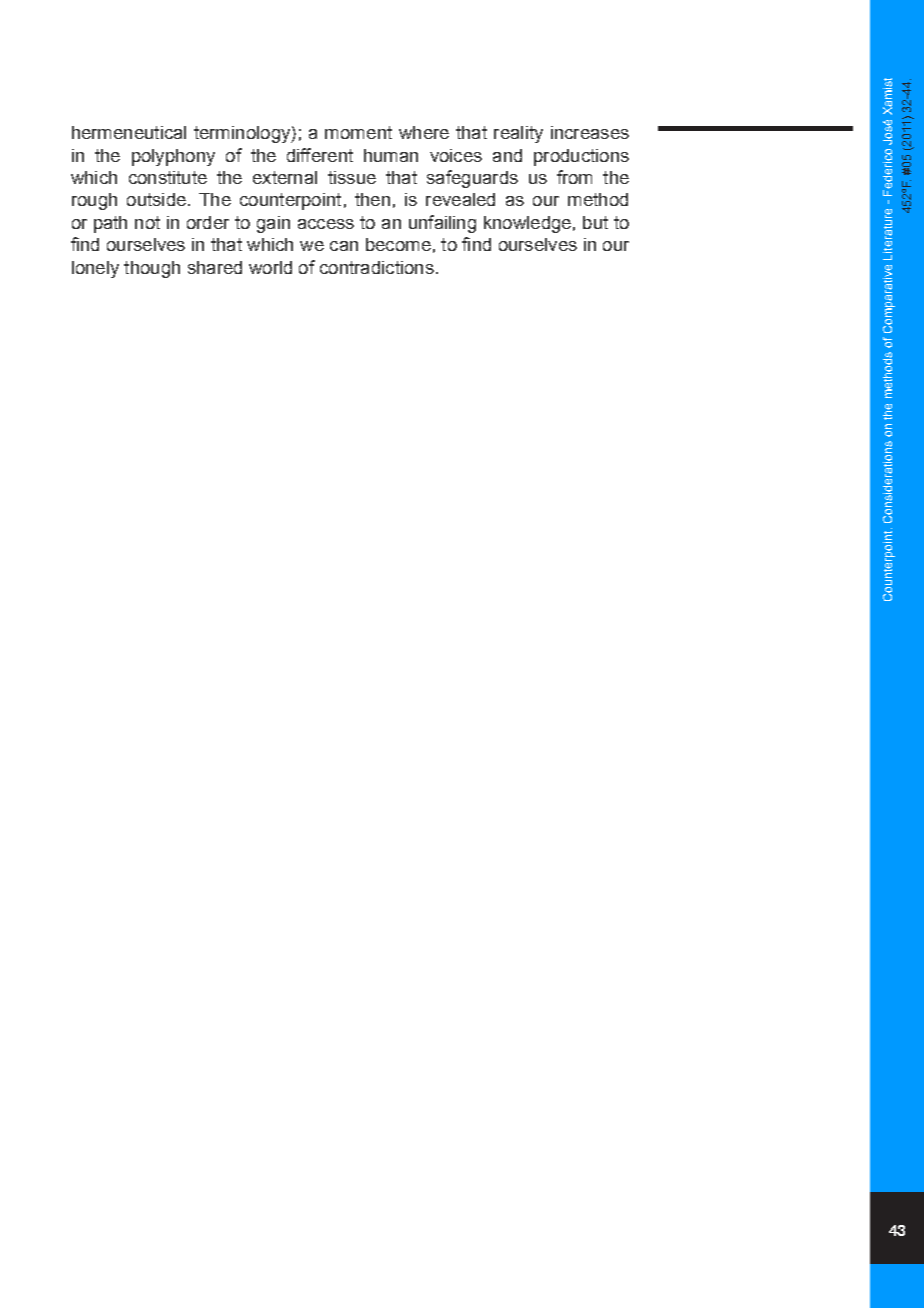  What do you see at coordinates (173, 157) in the screenshot?
I see `polyphony` at bounding box center [173, 157].
